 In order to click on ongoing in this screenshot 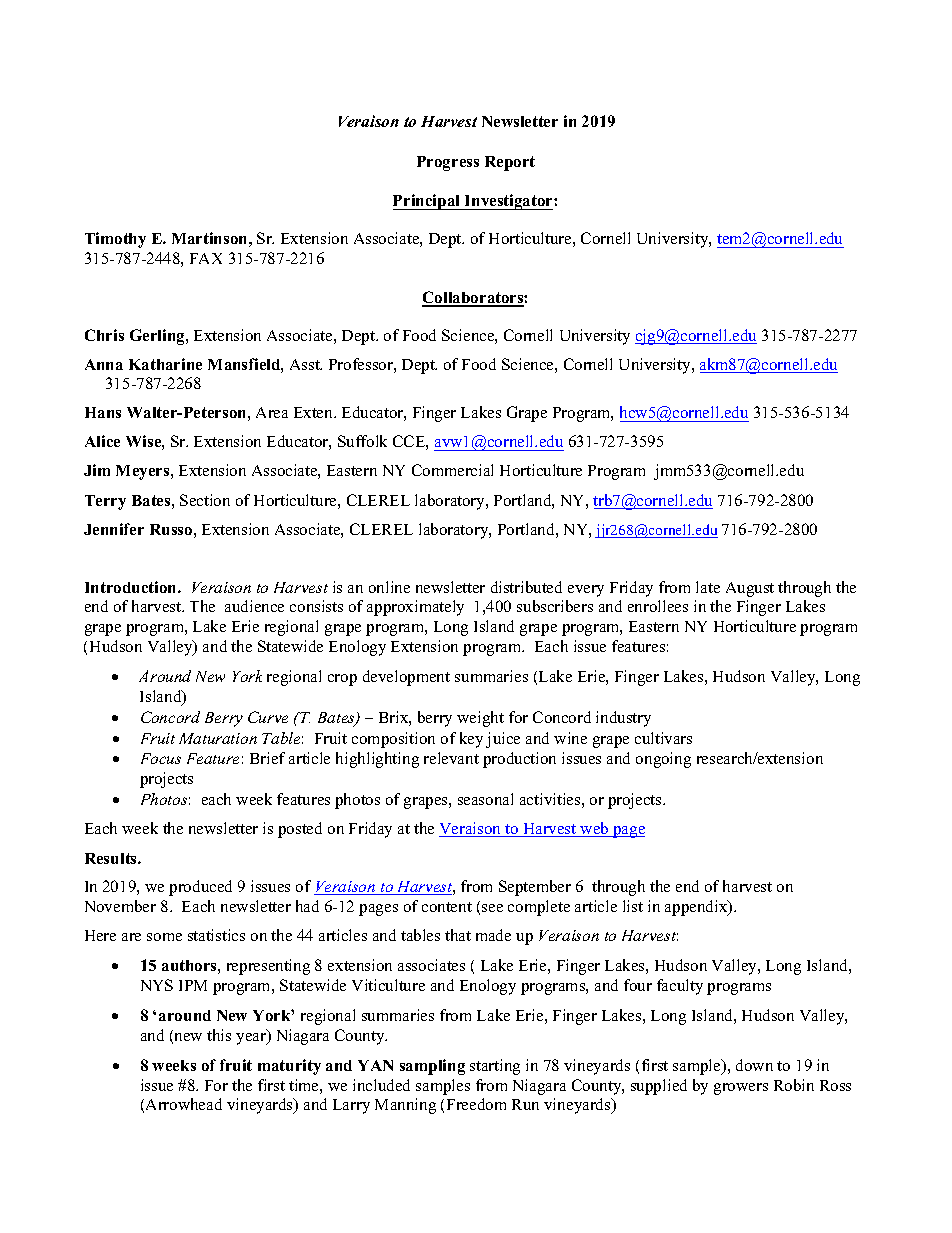, I will do `click(663, 760)`.
